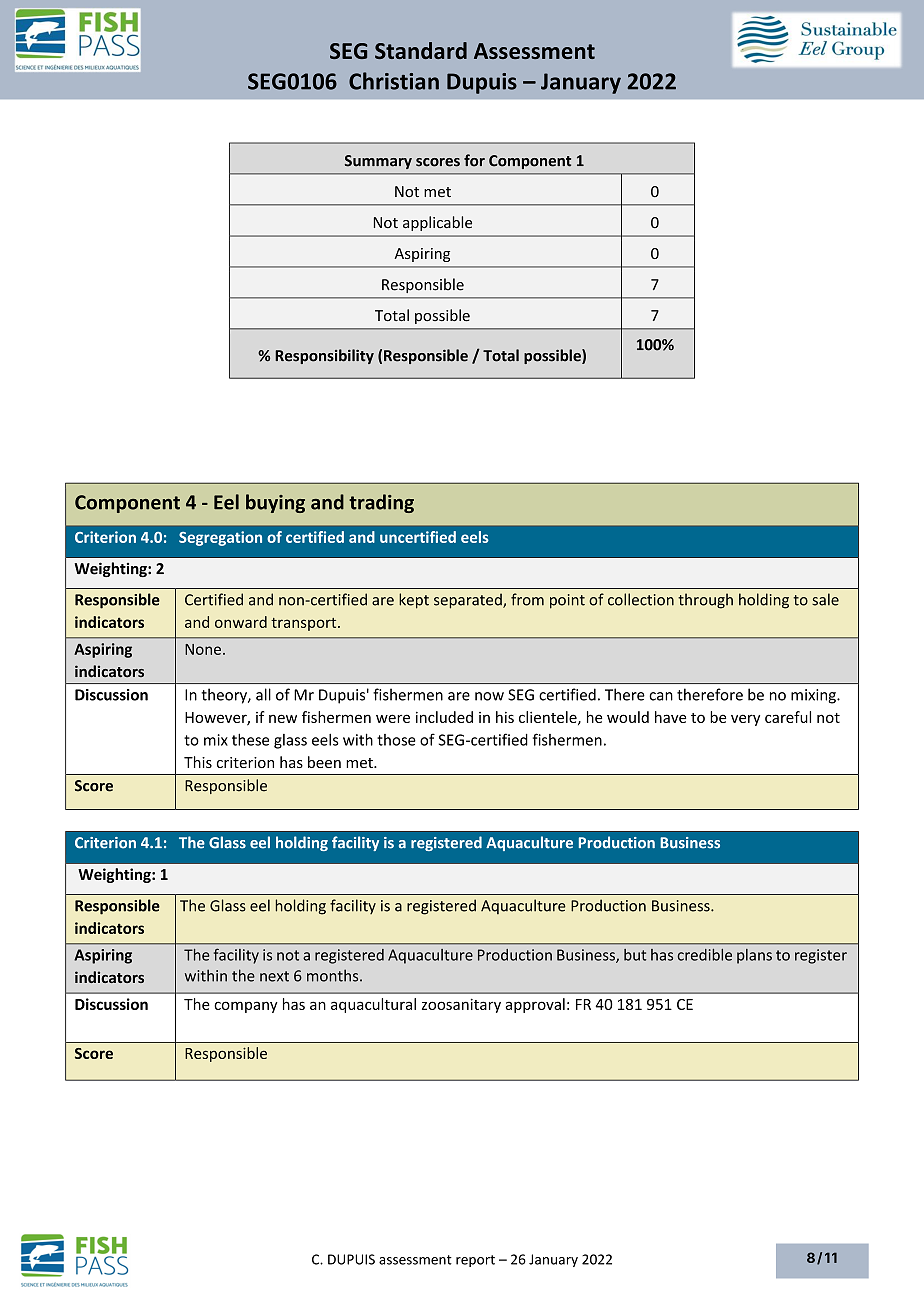  I want to click on approval, so click(535, 1005).
